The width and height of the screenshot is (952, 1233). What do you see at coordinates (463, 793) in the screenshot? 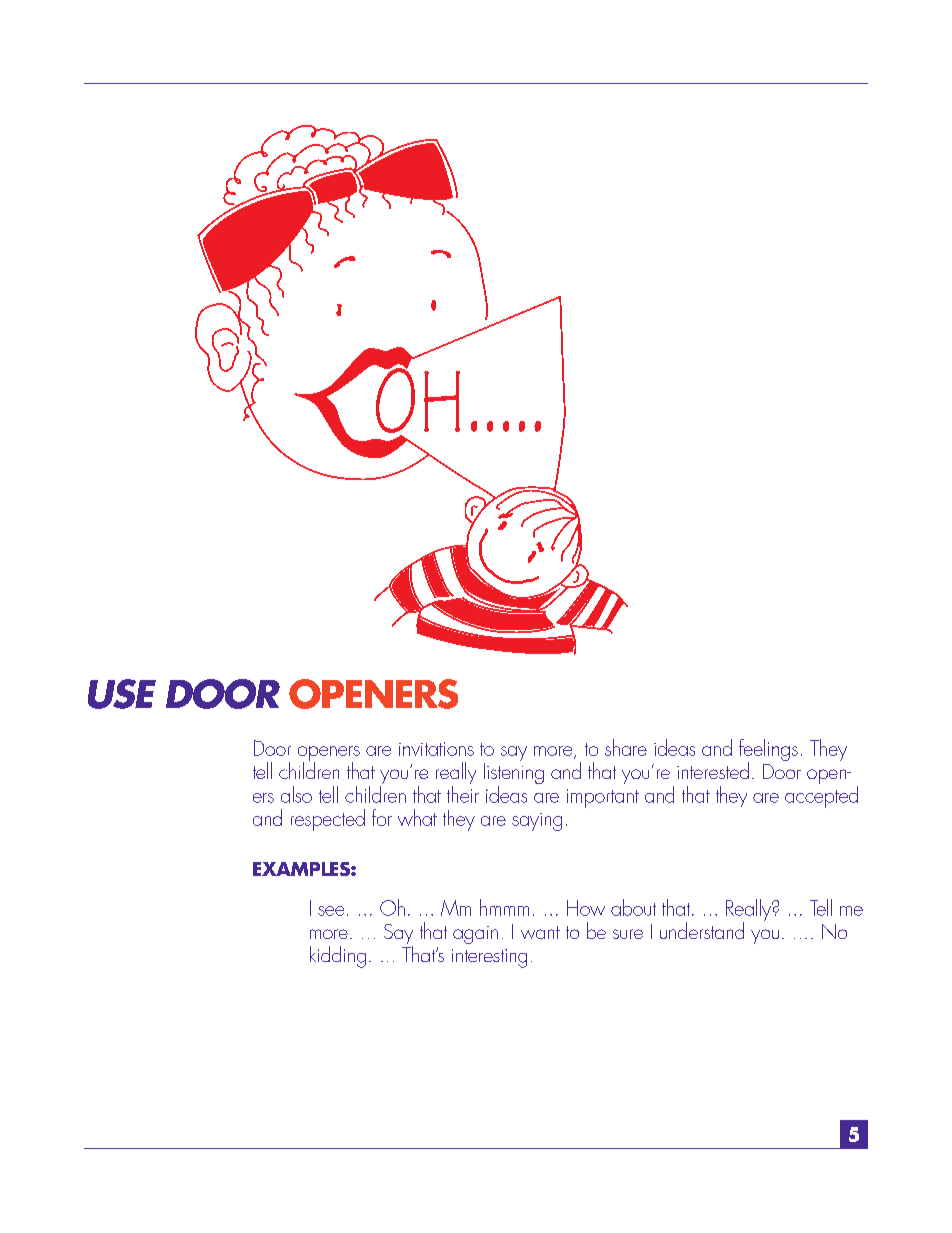
I see `their` at bounding box center [463, 793].
